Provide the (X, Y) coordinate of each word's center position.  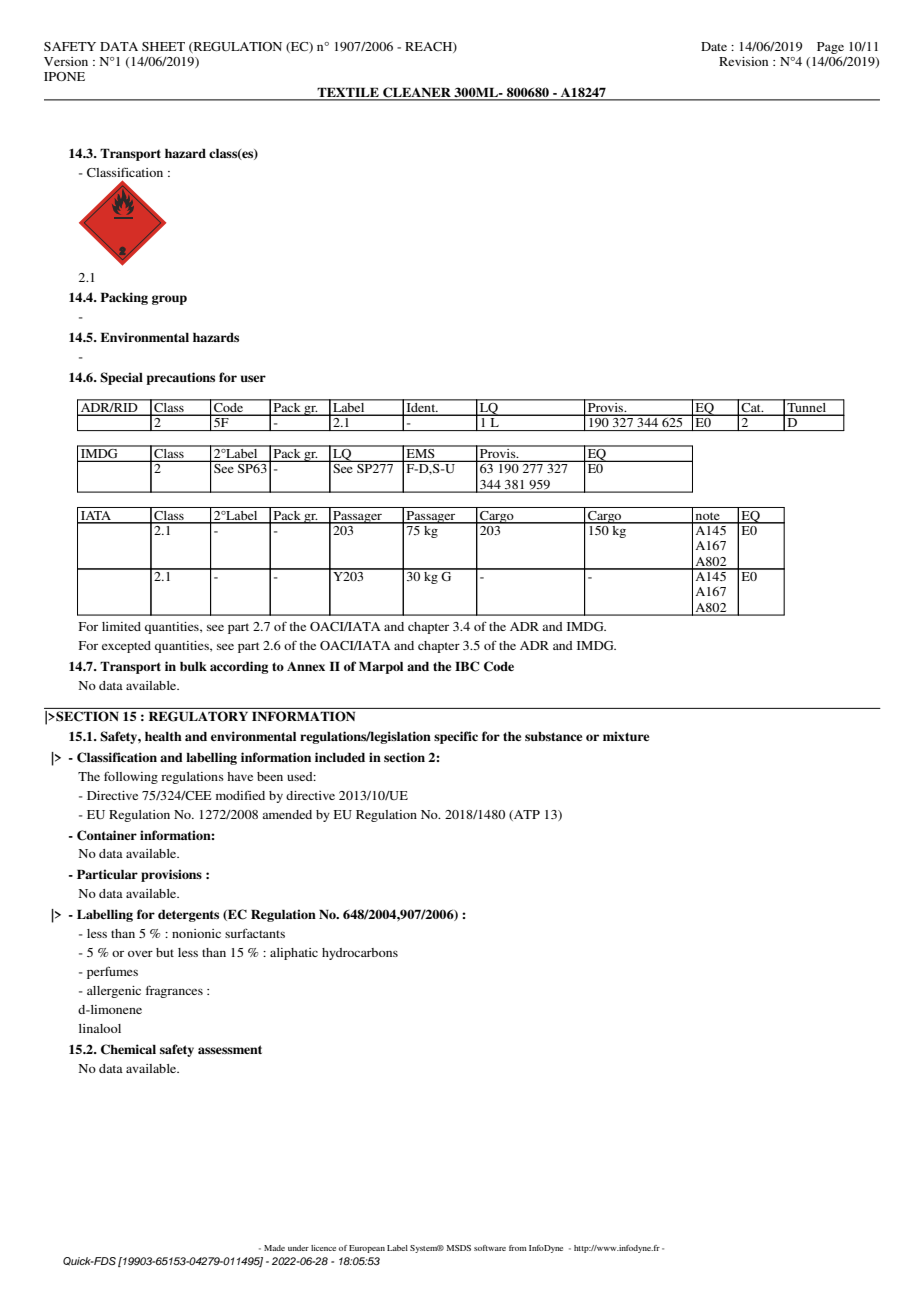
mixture (626, 736)
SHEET (163, 46)
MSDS (459, 1248)
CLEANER (417, 93)
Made (274, 1248)
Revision (743, 61)
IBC (467, 666)
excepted (126, 647)
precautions (180, 378)
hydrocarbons (360, 954)
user (253, 378)
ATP (526, 815)
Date (714, 46)
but (165, 952)
